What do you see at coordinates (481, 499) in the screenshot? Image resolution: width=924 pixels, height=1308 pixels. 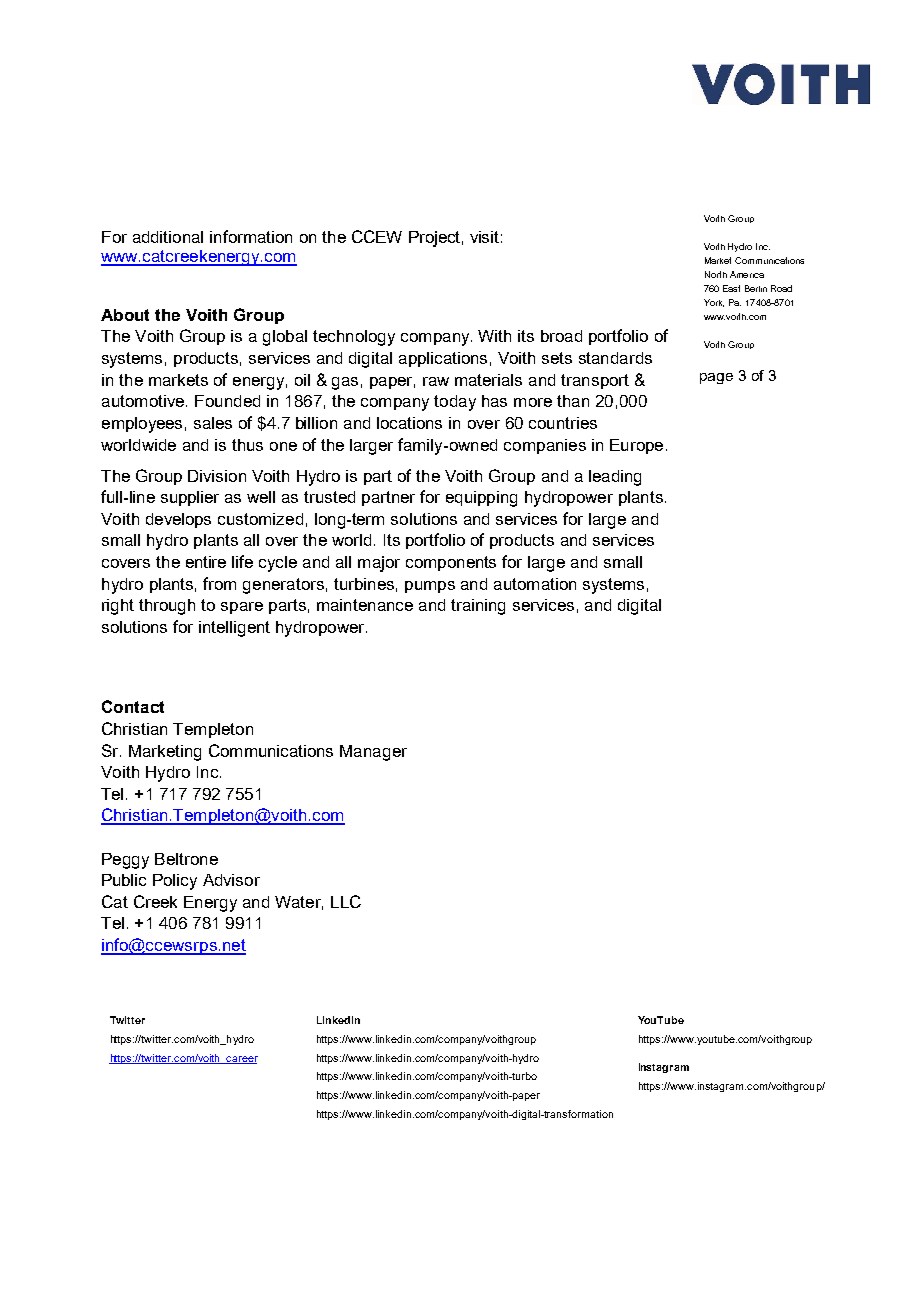 I see `equipping` at bounding box center [481, 499].
